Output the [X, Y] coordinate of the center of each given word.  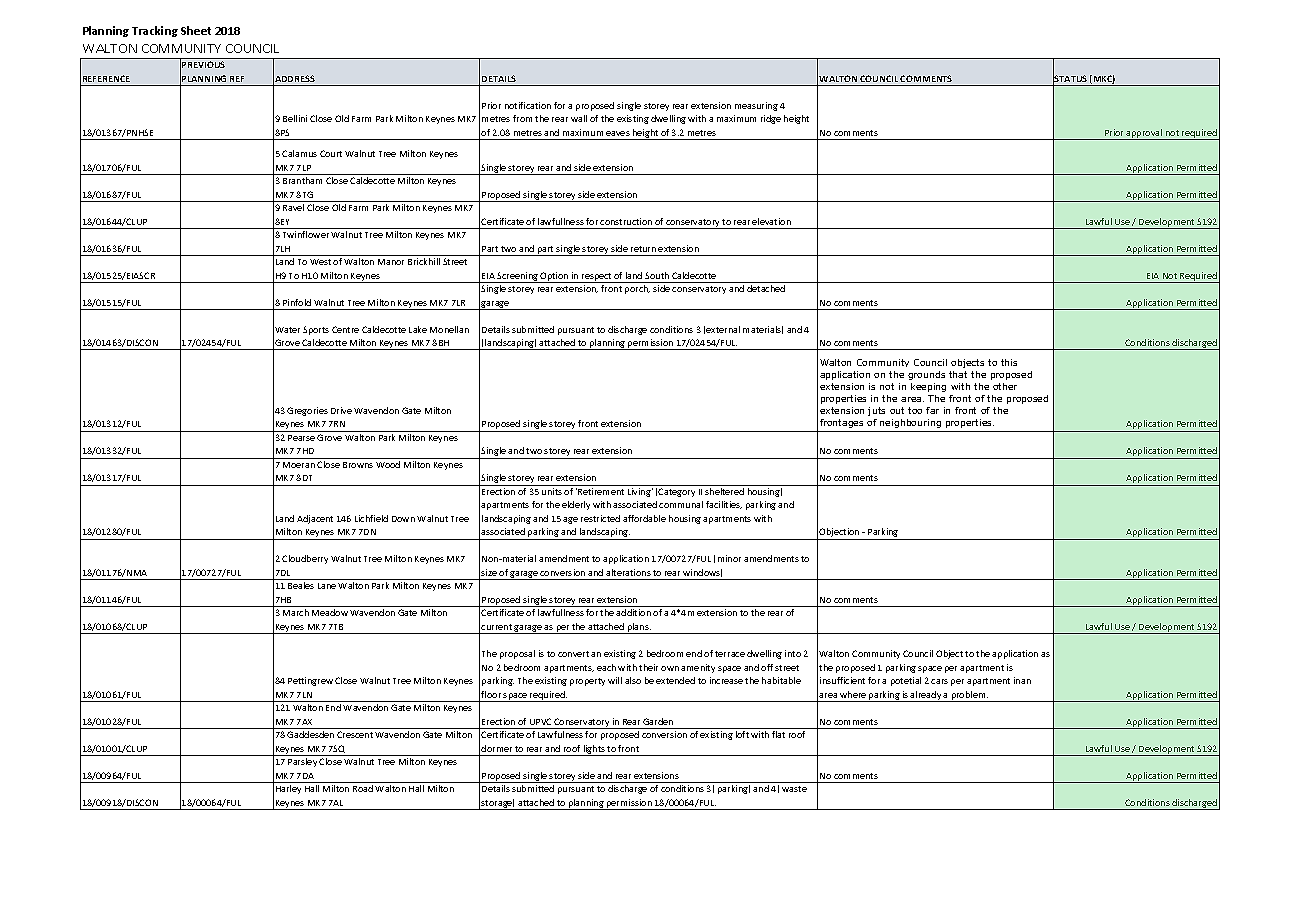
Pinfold [297, 302]
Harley [288, 789]
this [1009, 362]
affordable [644, 518]
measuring [756, 106]
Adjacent [315, 519]
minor [729, 558]
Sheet [196, 30]
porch [637, 289]
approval [1145, 134]
